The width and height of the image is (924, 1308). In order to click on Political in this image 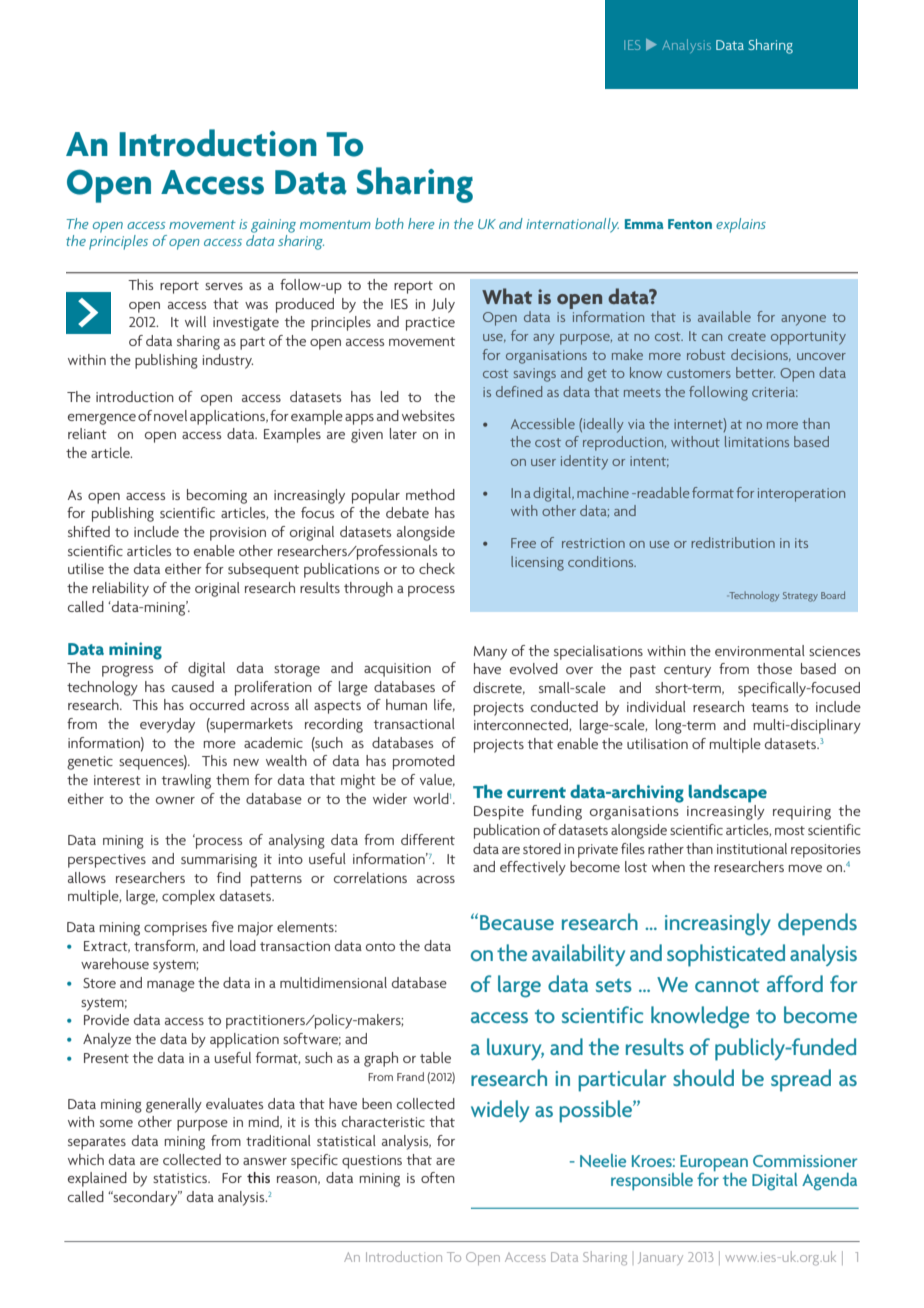, I will do `click(649, 45)`.
